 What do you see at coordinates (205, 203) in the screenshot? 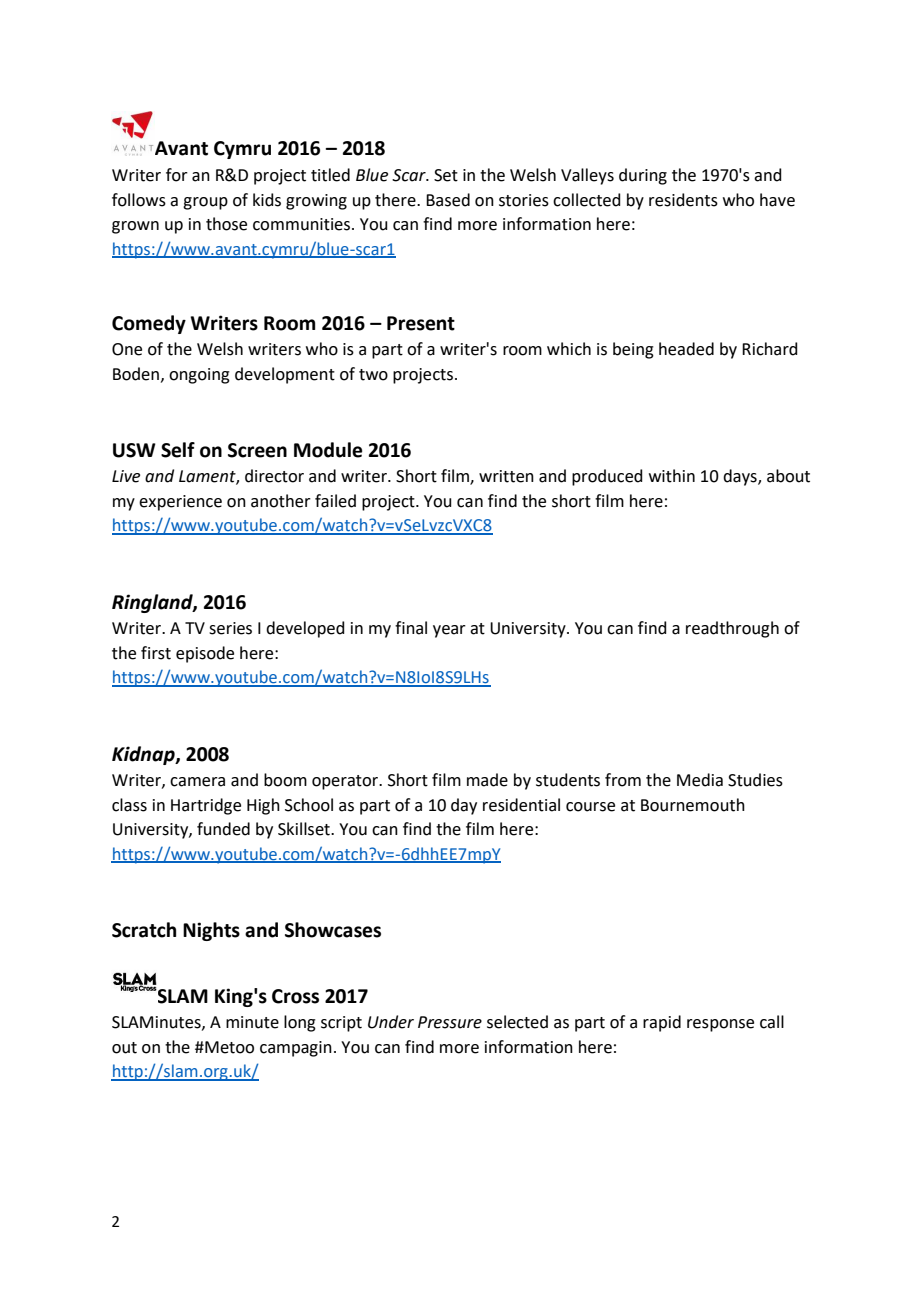
I see `group` at bounding box center [205, 203].
